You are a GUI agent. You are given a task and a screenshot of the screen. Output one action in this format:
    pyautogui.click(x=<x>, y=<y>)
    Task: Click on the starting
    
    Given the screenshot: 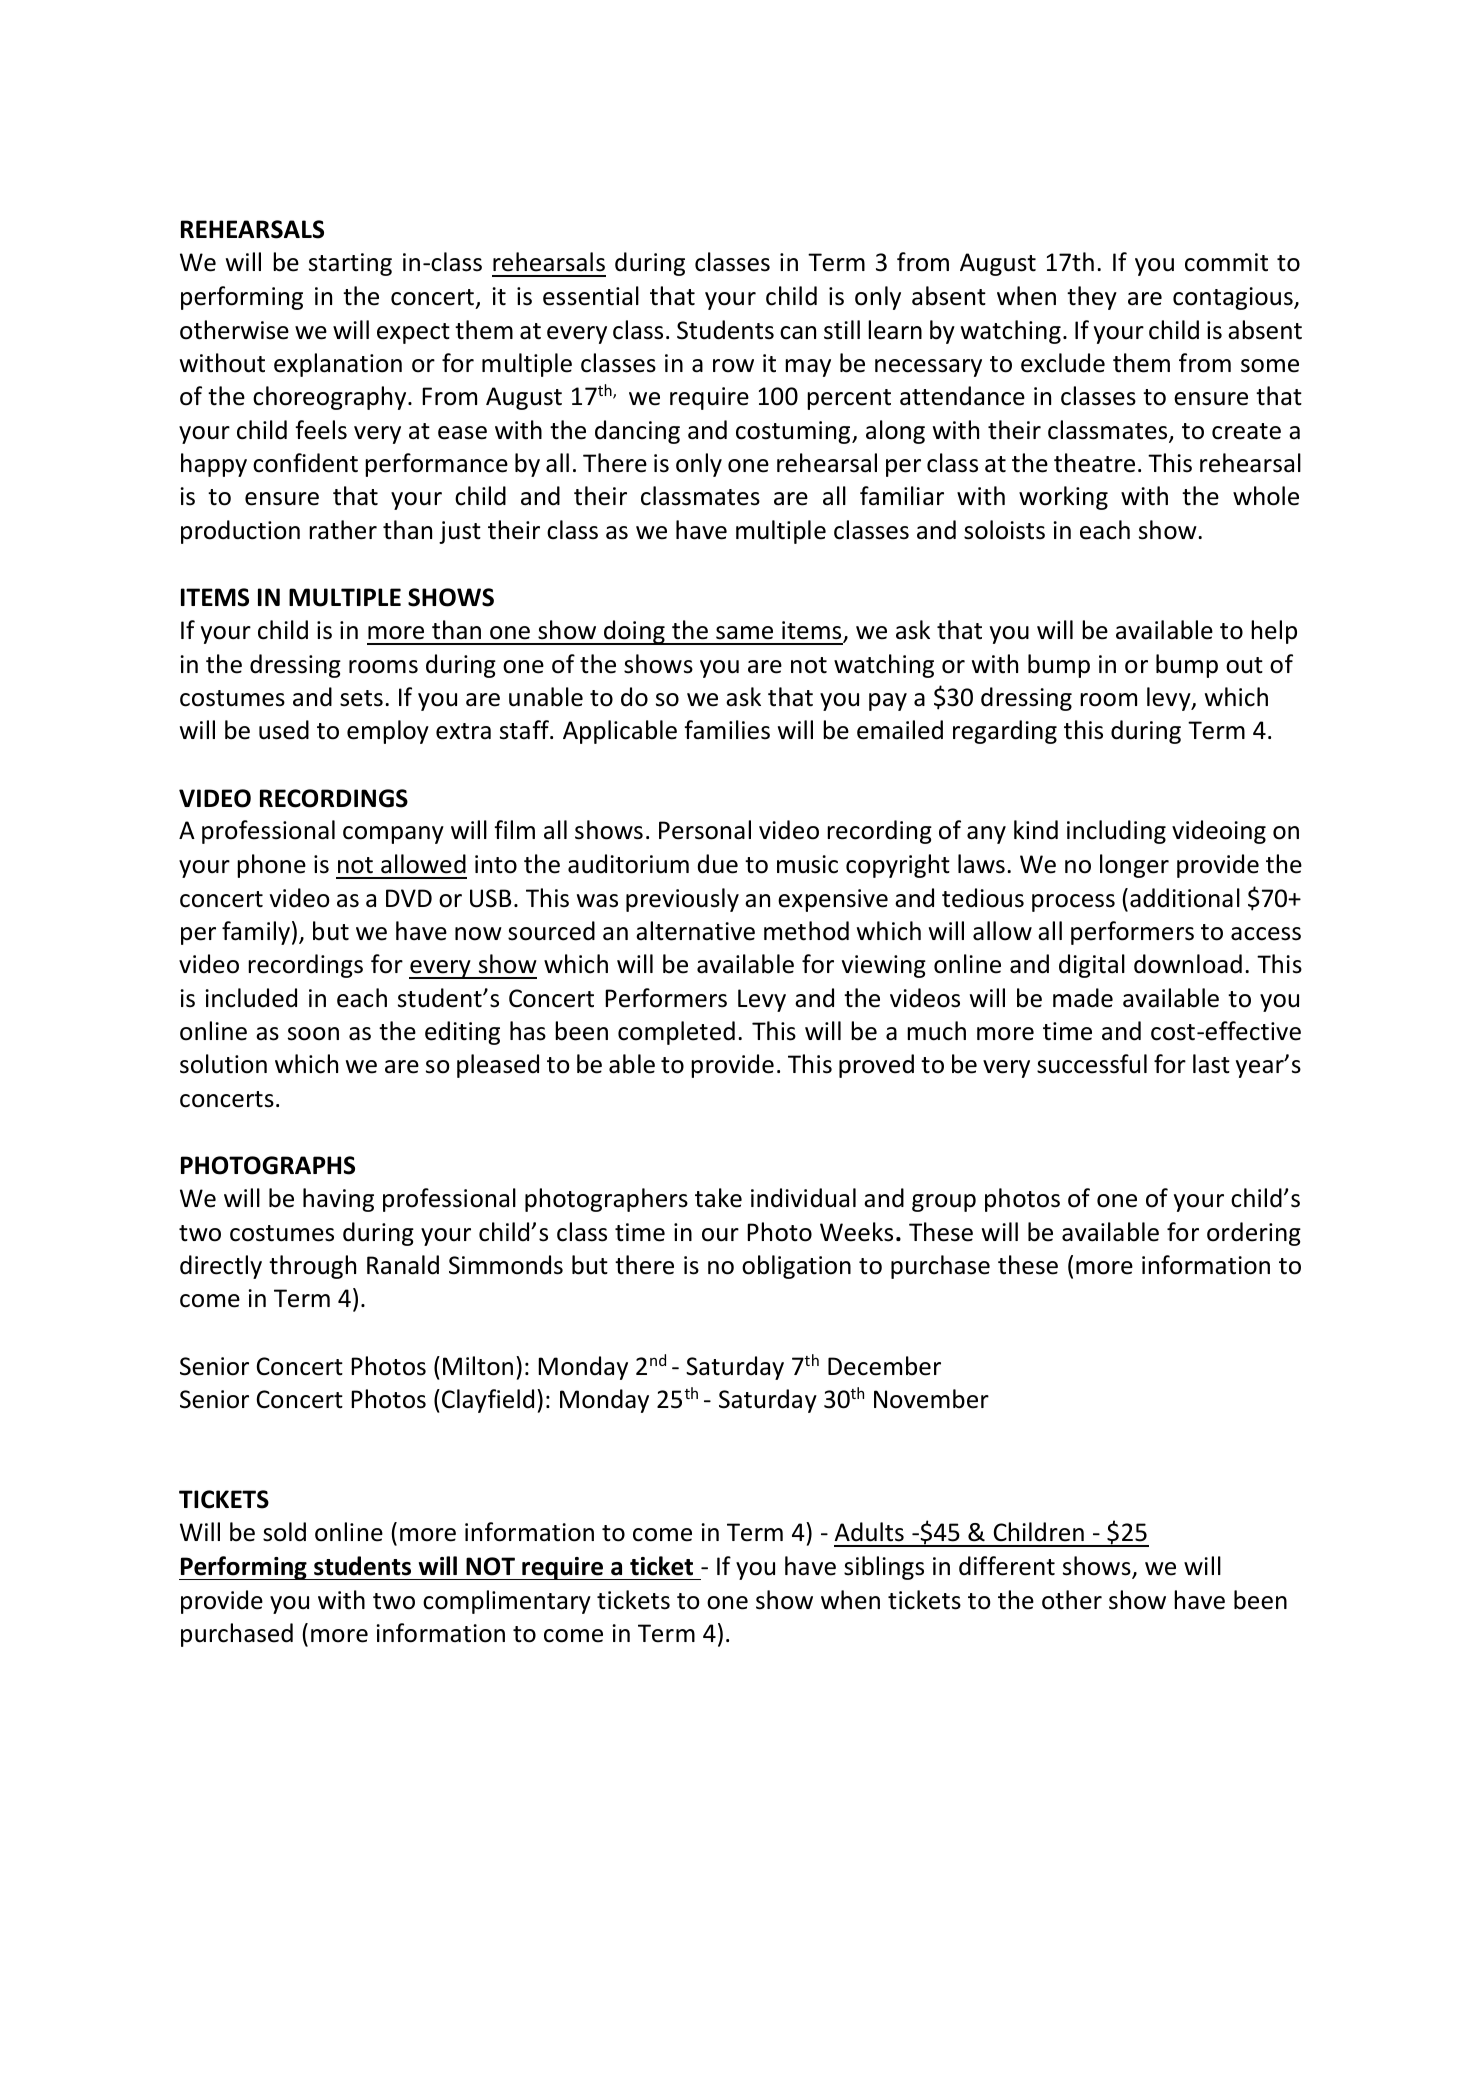 What is the action you would take?
    pyautogui.click(x=350, y=264)
